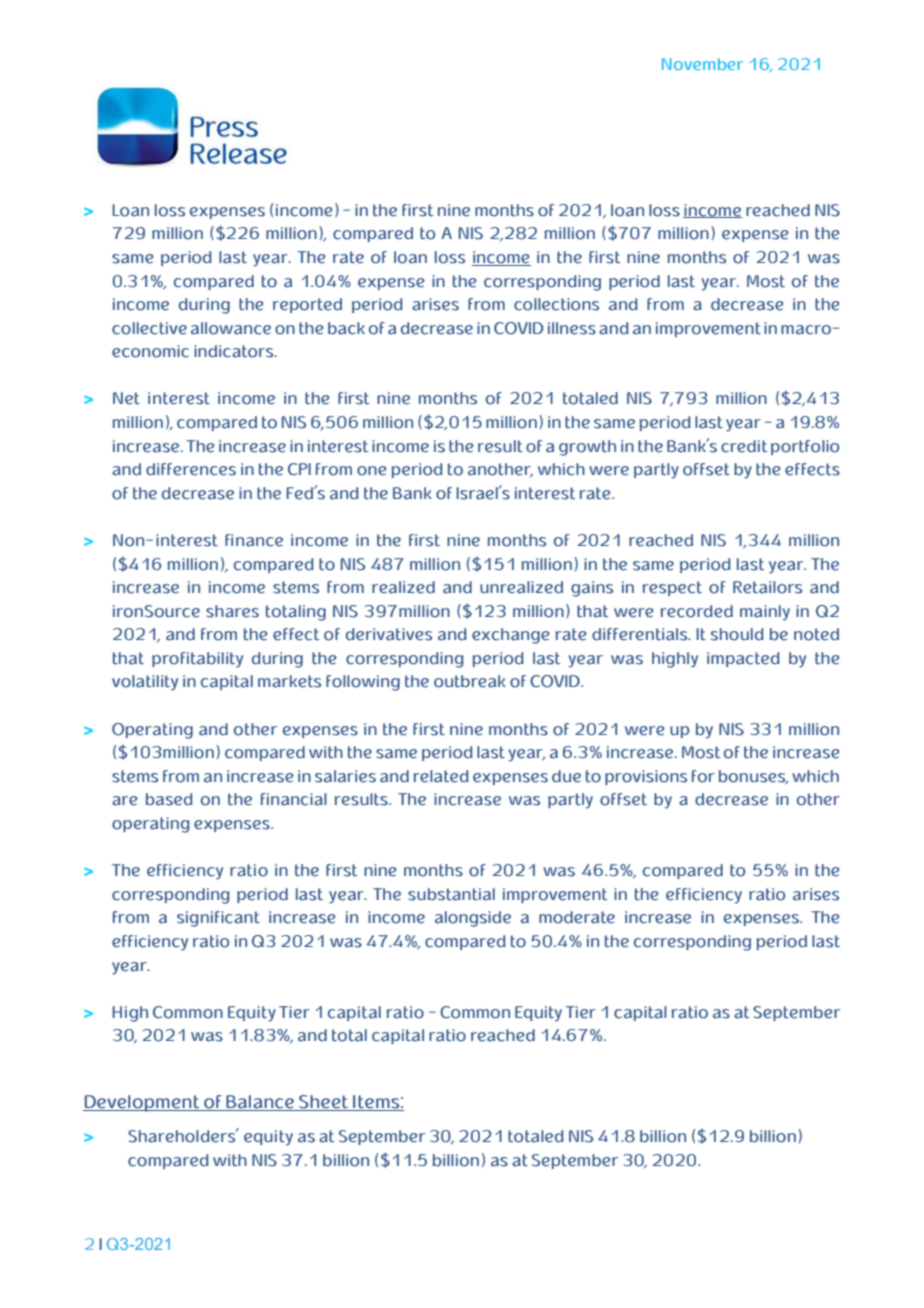  I want to click on November, so click(702, 64).
